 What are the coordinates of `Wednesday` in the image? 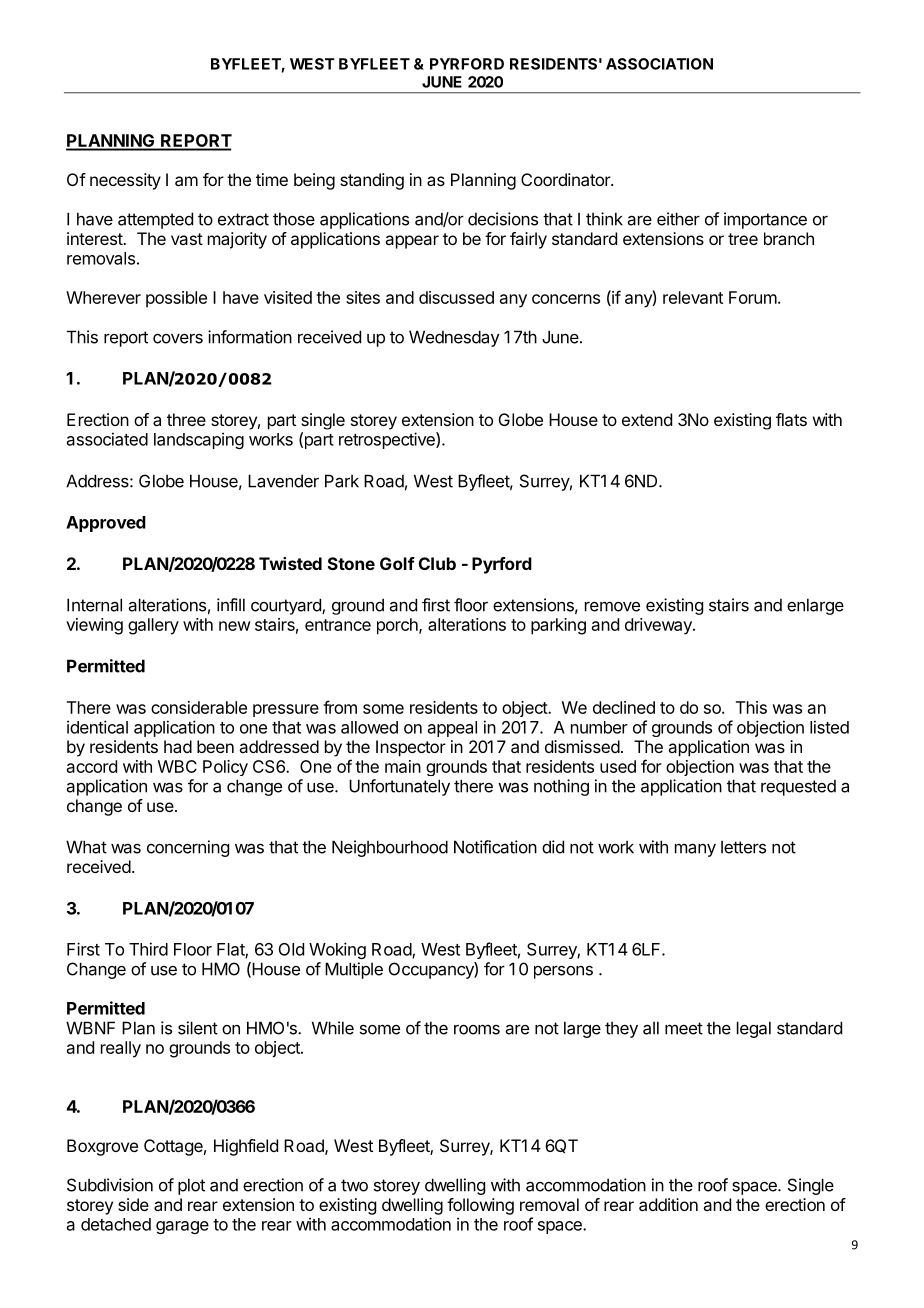 It's located at (454, 338).
